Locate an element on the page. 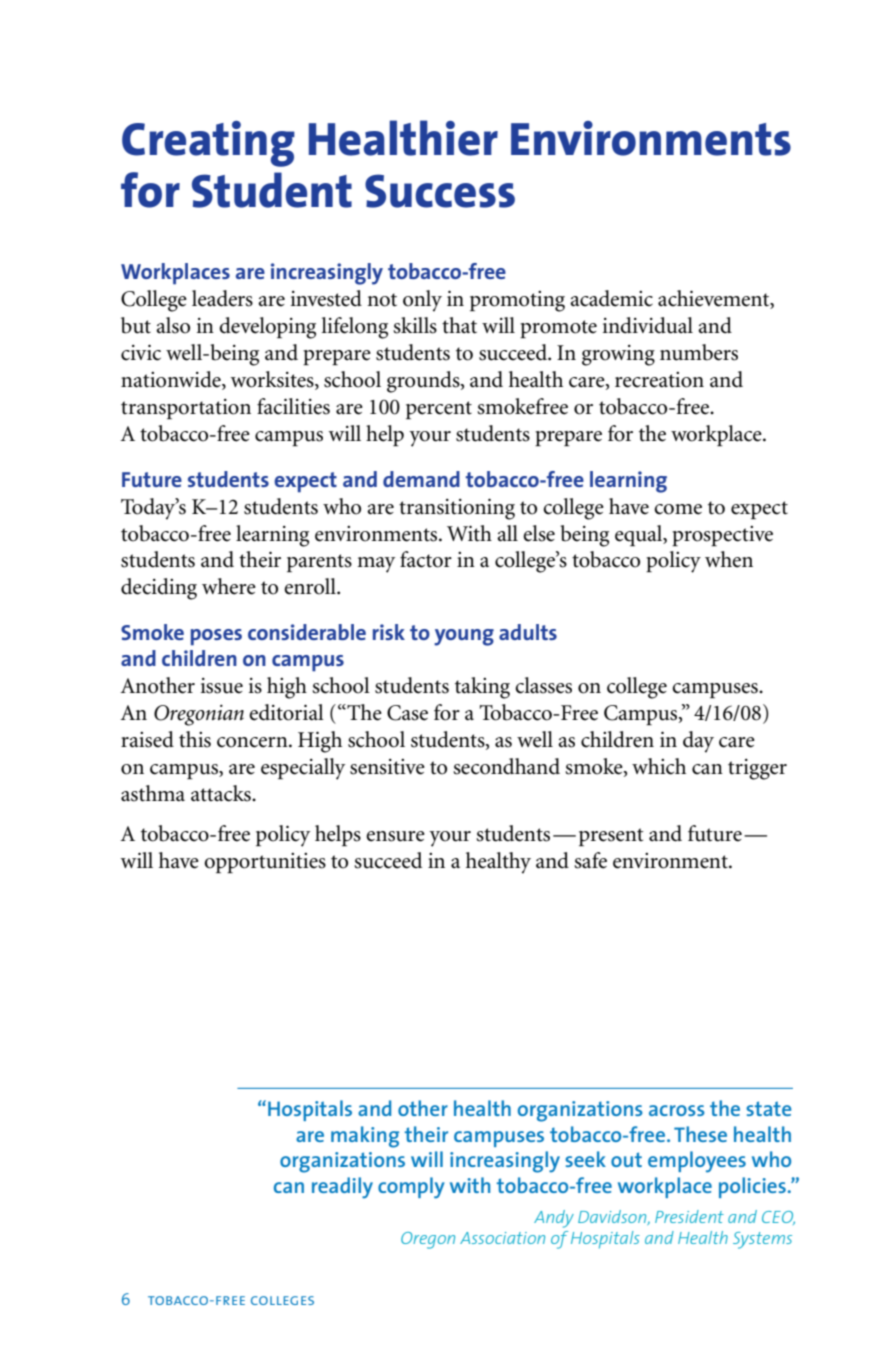  comply is located at coordinates (411, 1188).
